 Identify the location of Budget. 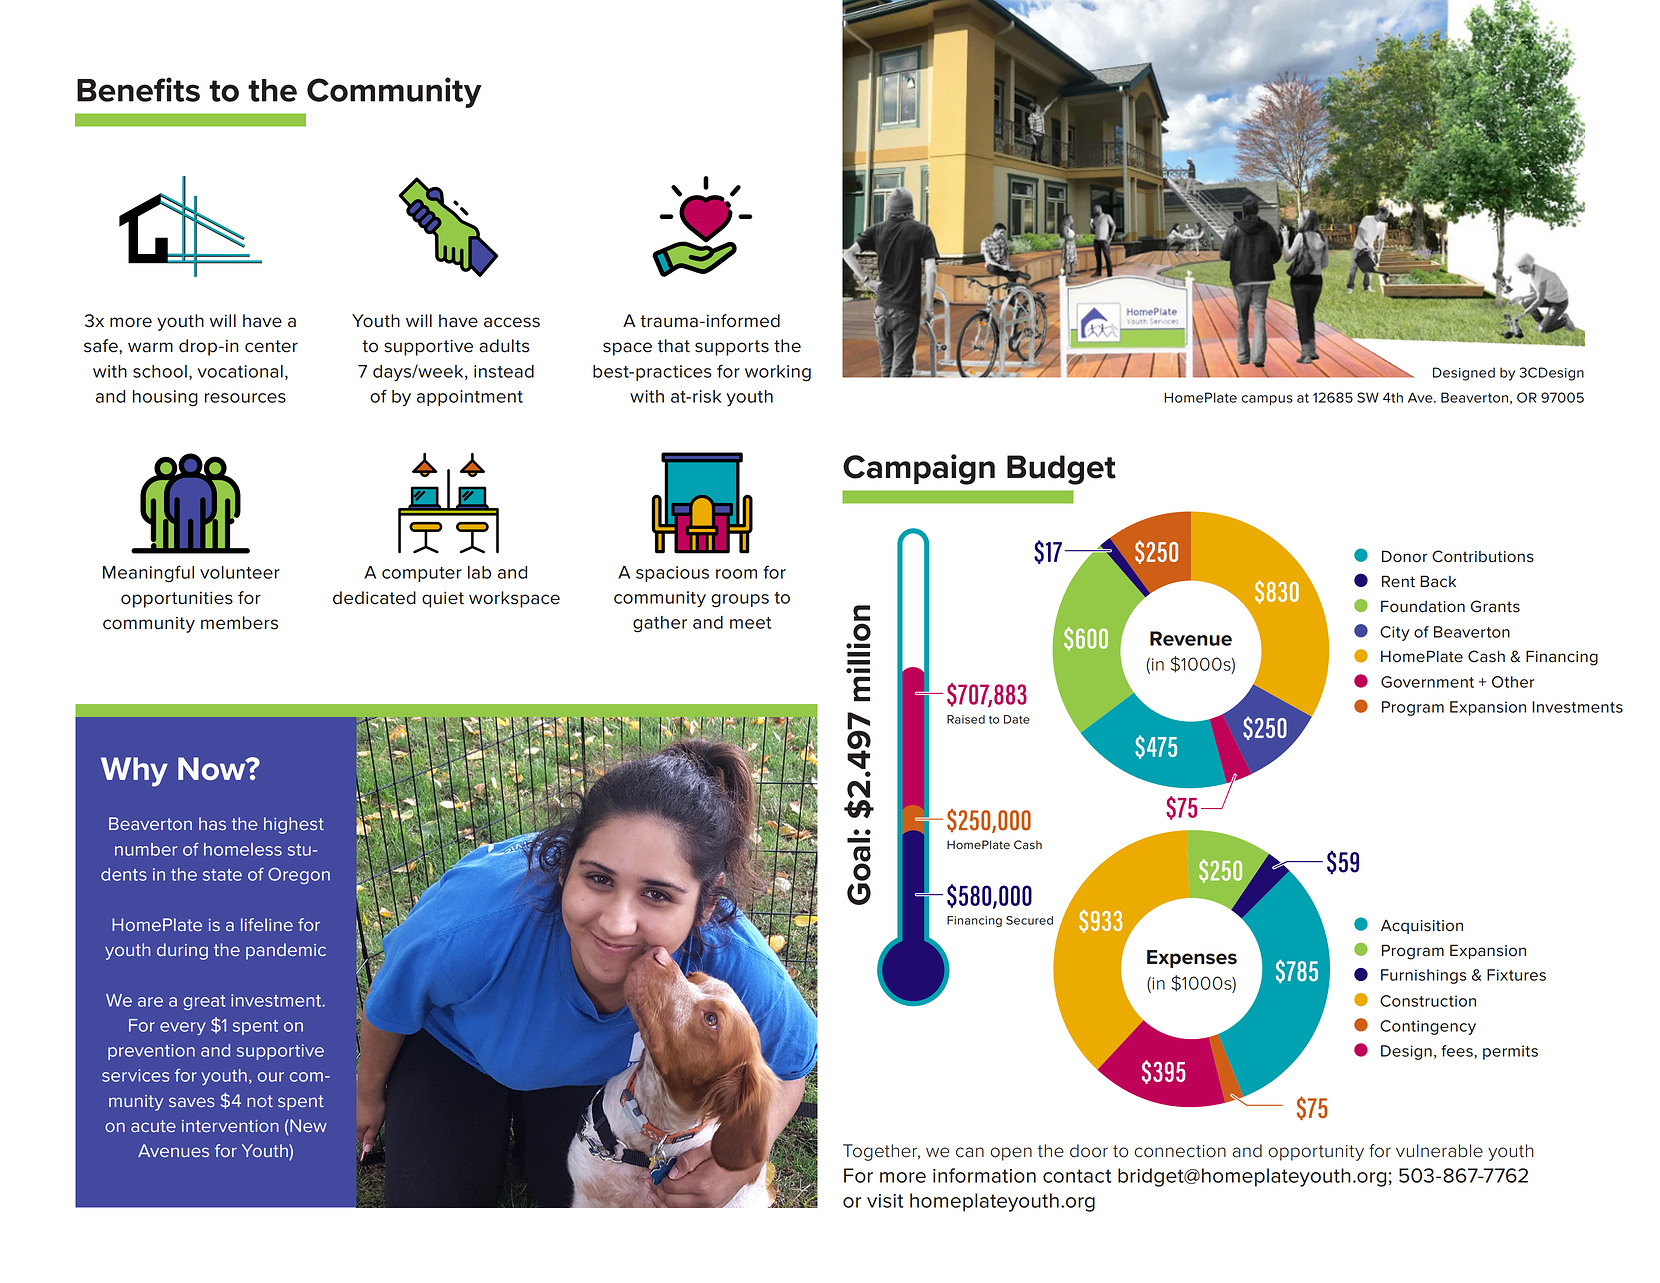
(1061, 470).
